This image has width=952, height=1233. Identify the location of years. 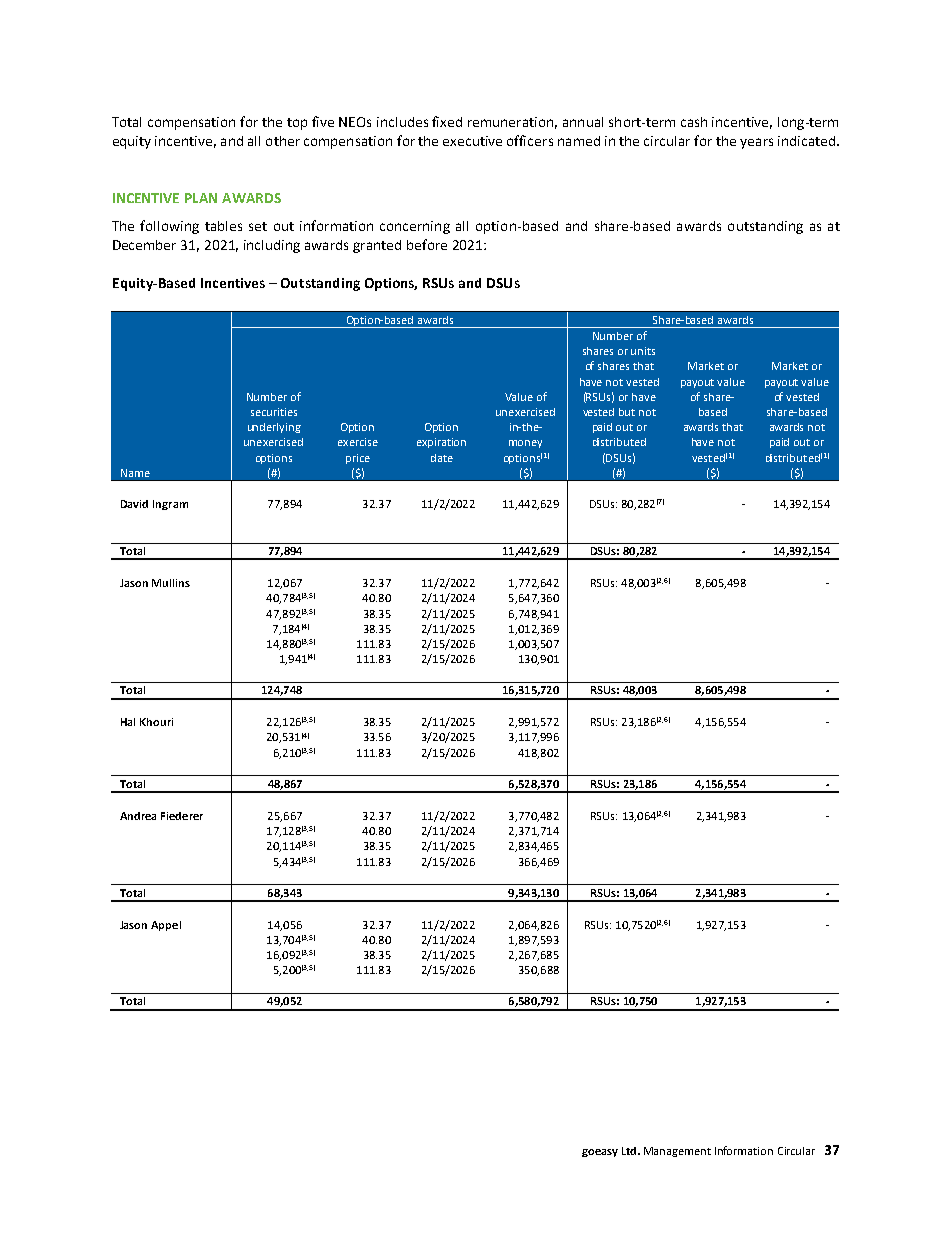
(756, 143).
